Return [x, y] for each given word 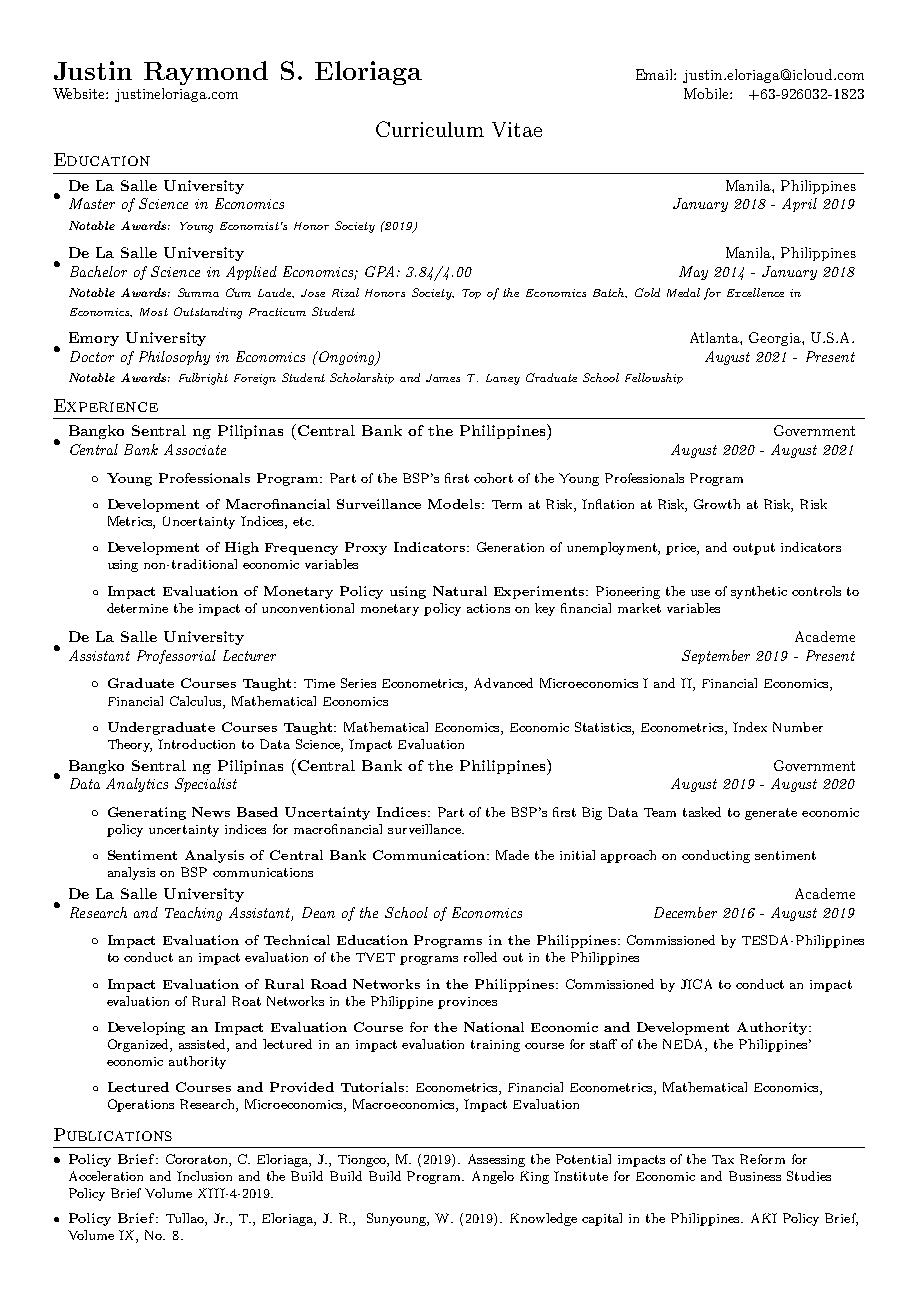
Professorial [176, 657]
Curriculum [430, 129]
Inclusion [204, 1176]
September [716, 657]
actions [488, 608]
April [799, 205]
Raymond [206, 73]
